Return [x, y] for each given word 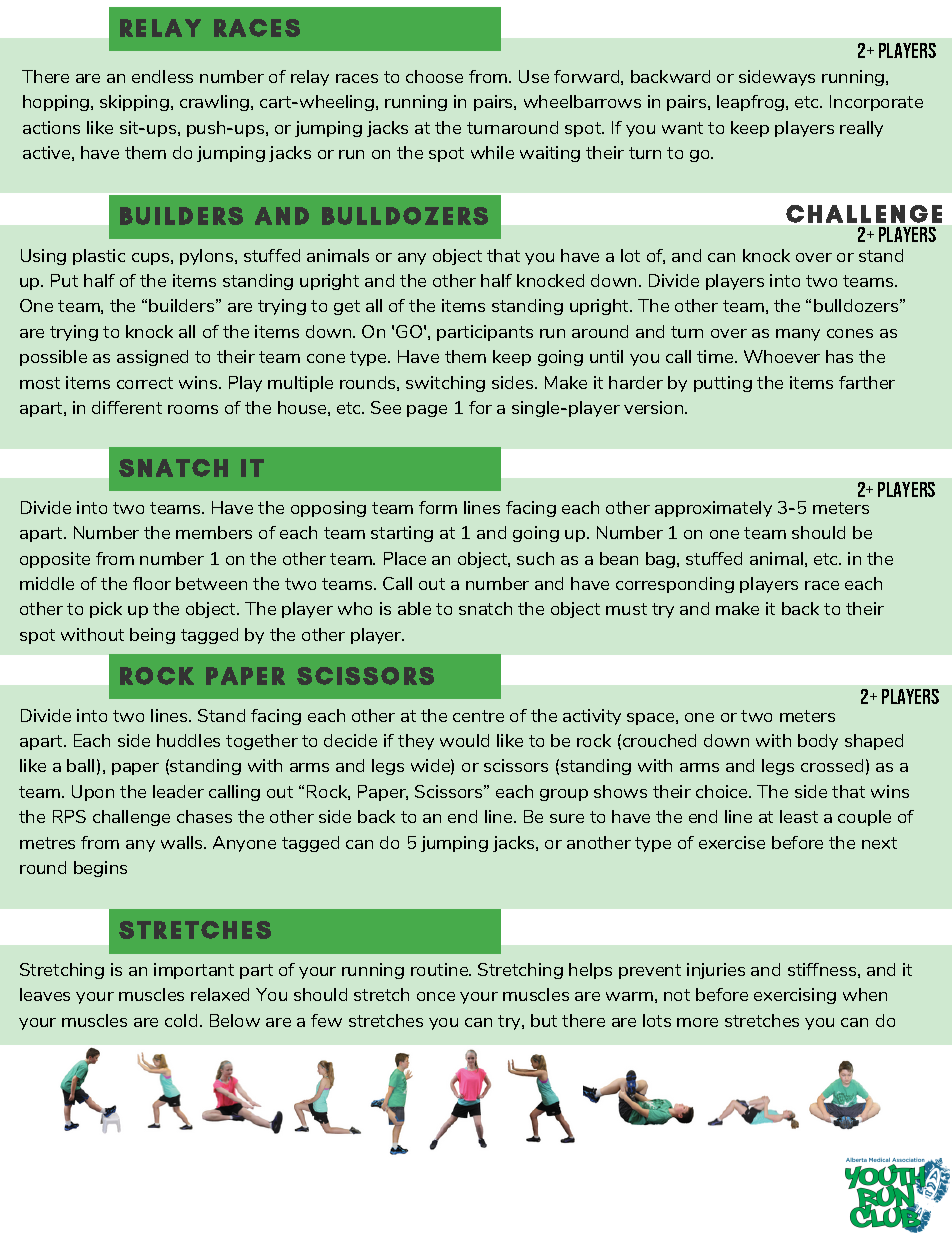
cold [181, 1020]
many [798, 335]
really [861, 129]
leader [178, 791]
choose [434, 76]
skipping [134, 103]
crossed [832, 765]
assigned [152, 358]
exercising [795, 996]
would [464, 740]
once [436, 996]
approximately [713, 509]
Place [405, 558]
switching [445, 384]
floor [152, 583]
